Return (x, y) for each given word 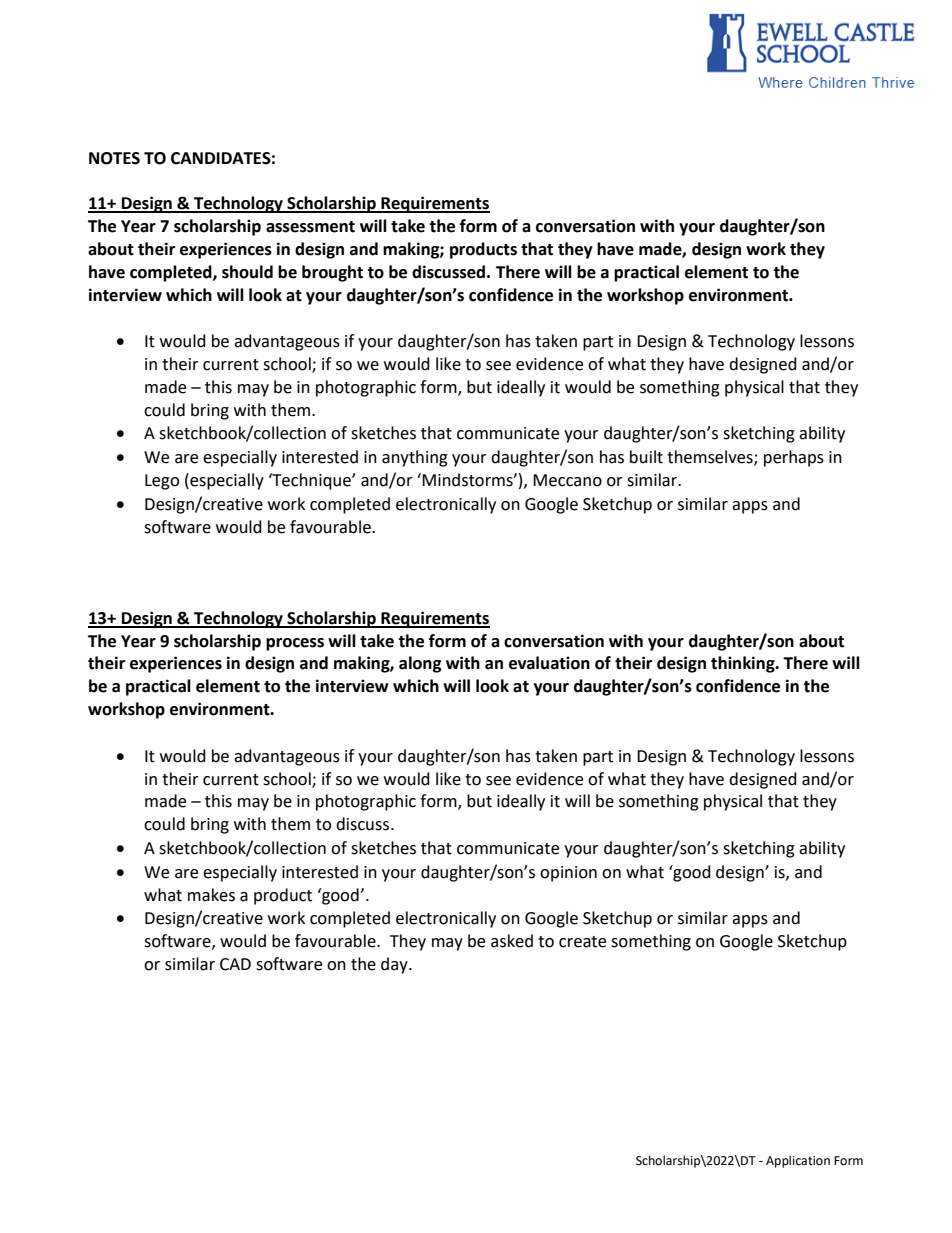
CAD (235, 964)
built (646, 457)
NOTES (114, 158)
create (582, 942)
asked (512, 941)
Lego (162, 482)
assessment (310, 227)
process (295, 644)
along (420, 664)
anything (415, 458)
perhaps (794, 458)
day (395, 965)
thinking (744, 664)
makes (211, 895)
